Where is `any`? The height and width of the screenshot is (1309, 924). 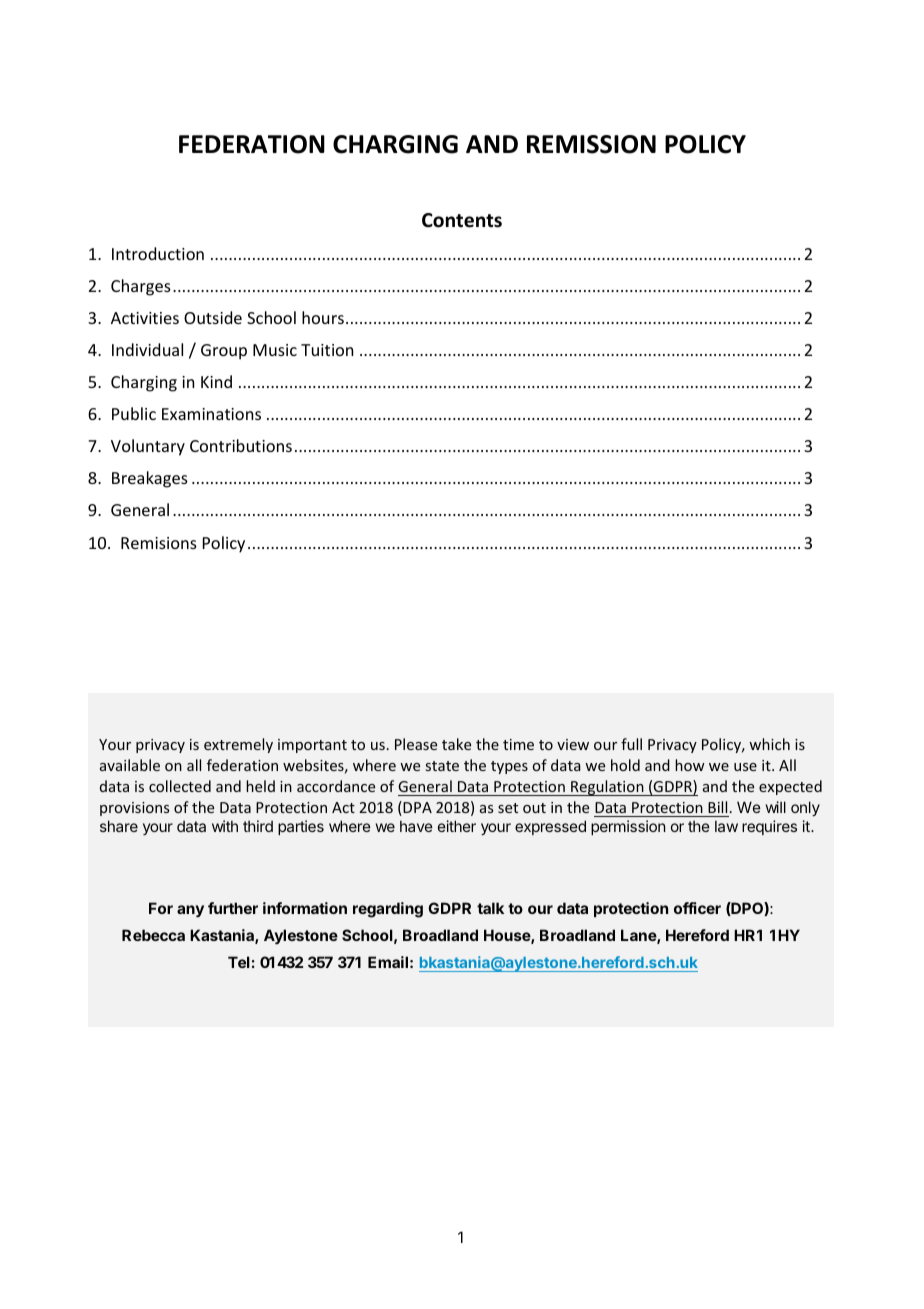 any is located at coordinates (190, 911).
